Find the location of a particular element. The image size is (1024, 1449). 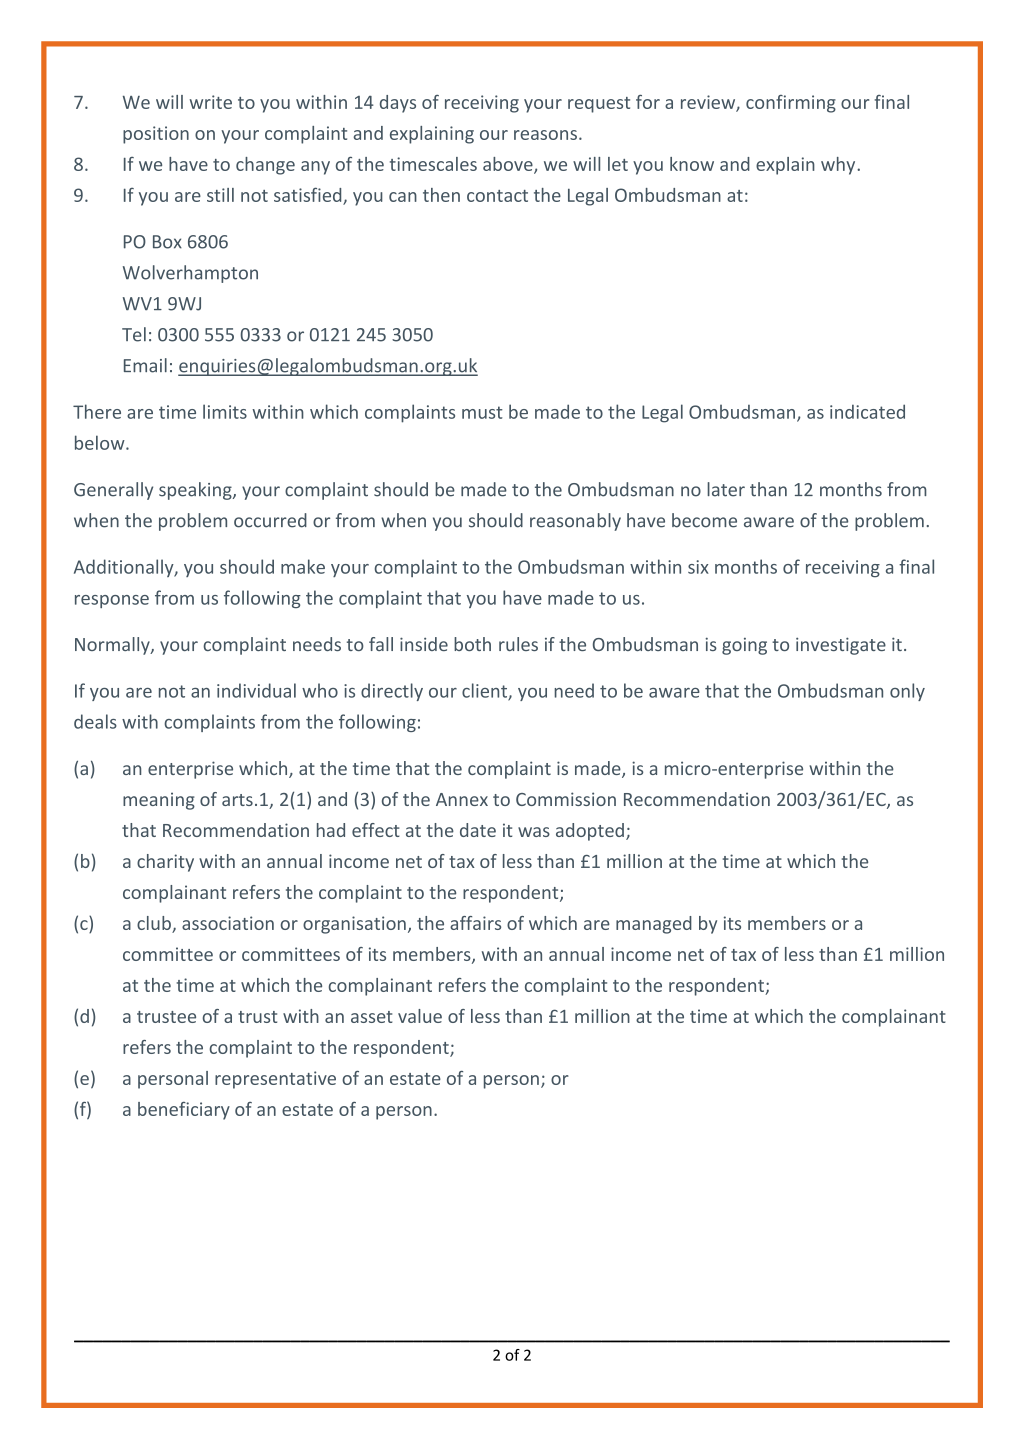

later is located at coordinates (726, 489).
